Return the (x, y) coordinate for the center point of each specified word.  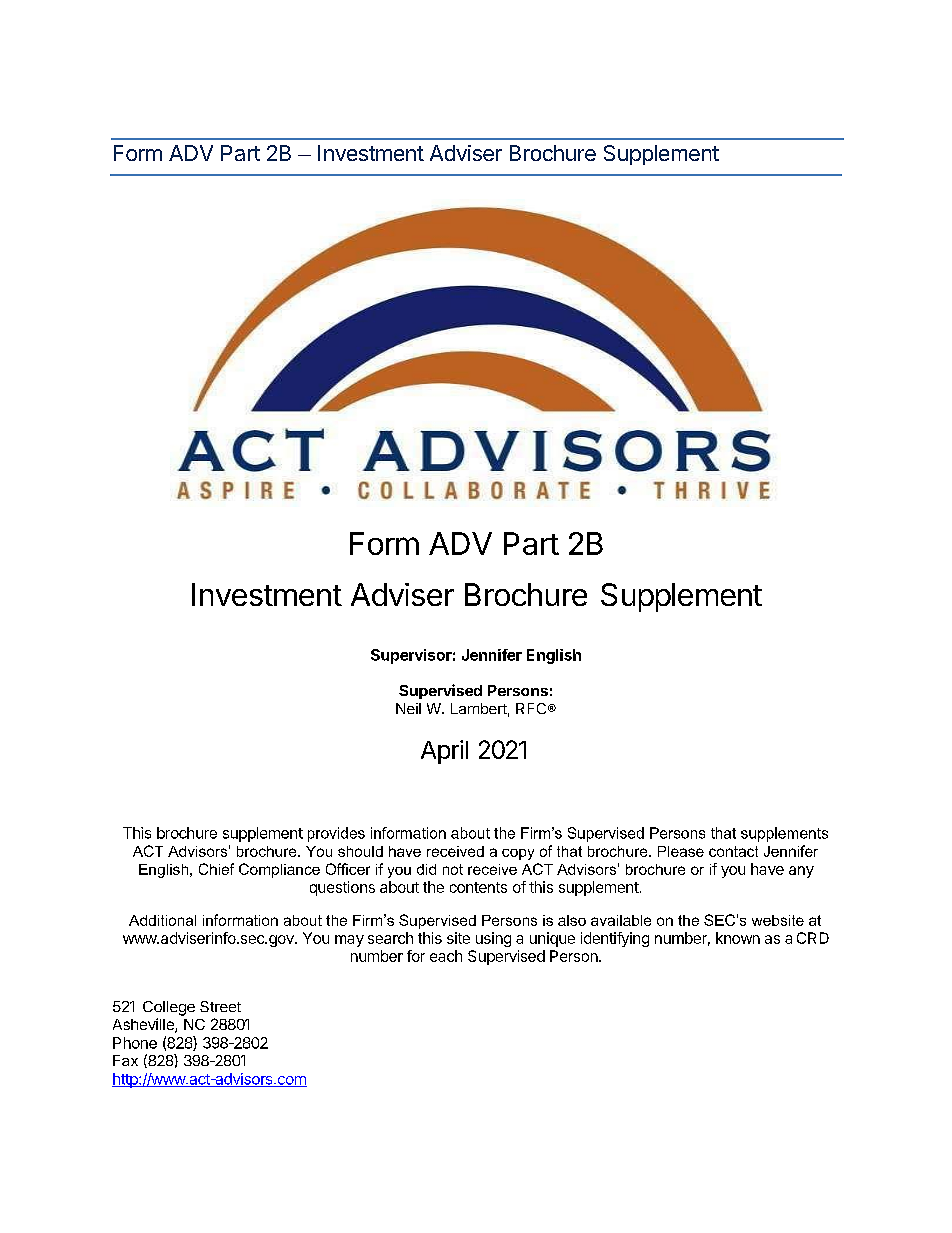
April (444, 752)
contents (478, 887)
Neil (408, 708)
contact (733, 851)
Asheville (144, 1025)
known (738, 938)
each (446, 956)
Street (220, 1006)
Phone (135, 1043)
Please (681, 851)
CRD (813, 938)
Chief (216, 869)
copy (518, 854)
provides (336, 834)
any (801, 872)
